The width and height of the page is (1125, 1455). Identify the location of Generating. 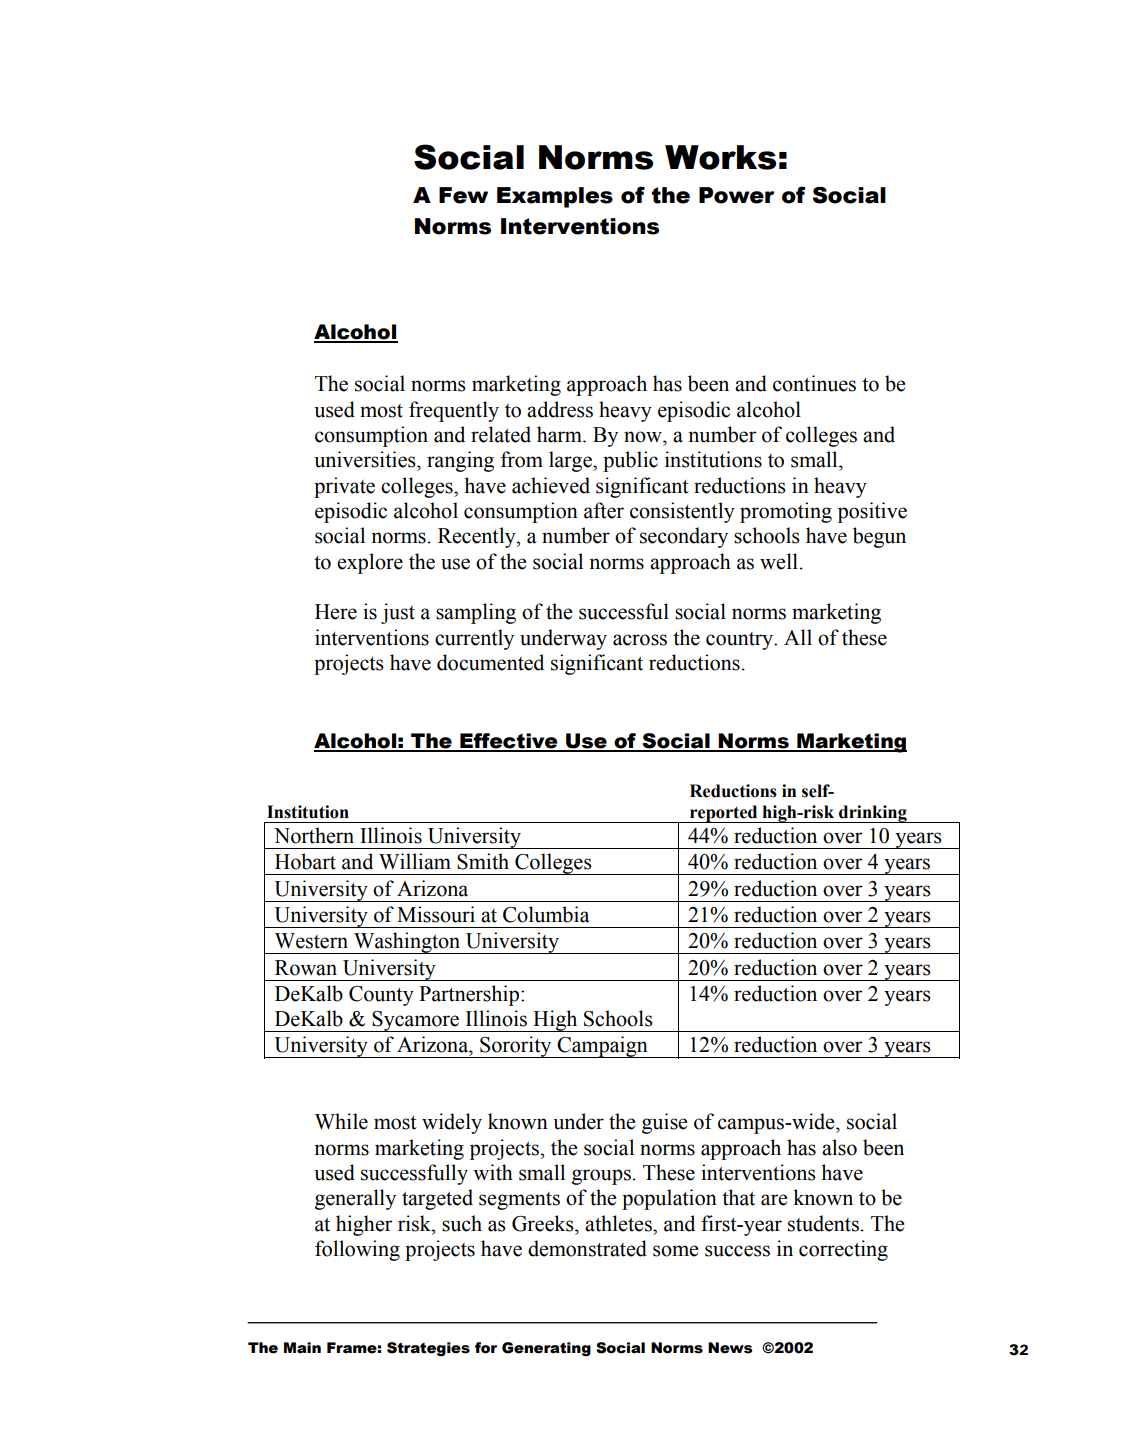
(546, 1349).
